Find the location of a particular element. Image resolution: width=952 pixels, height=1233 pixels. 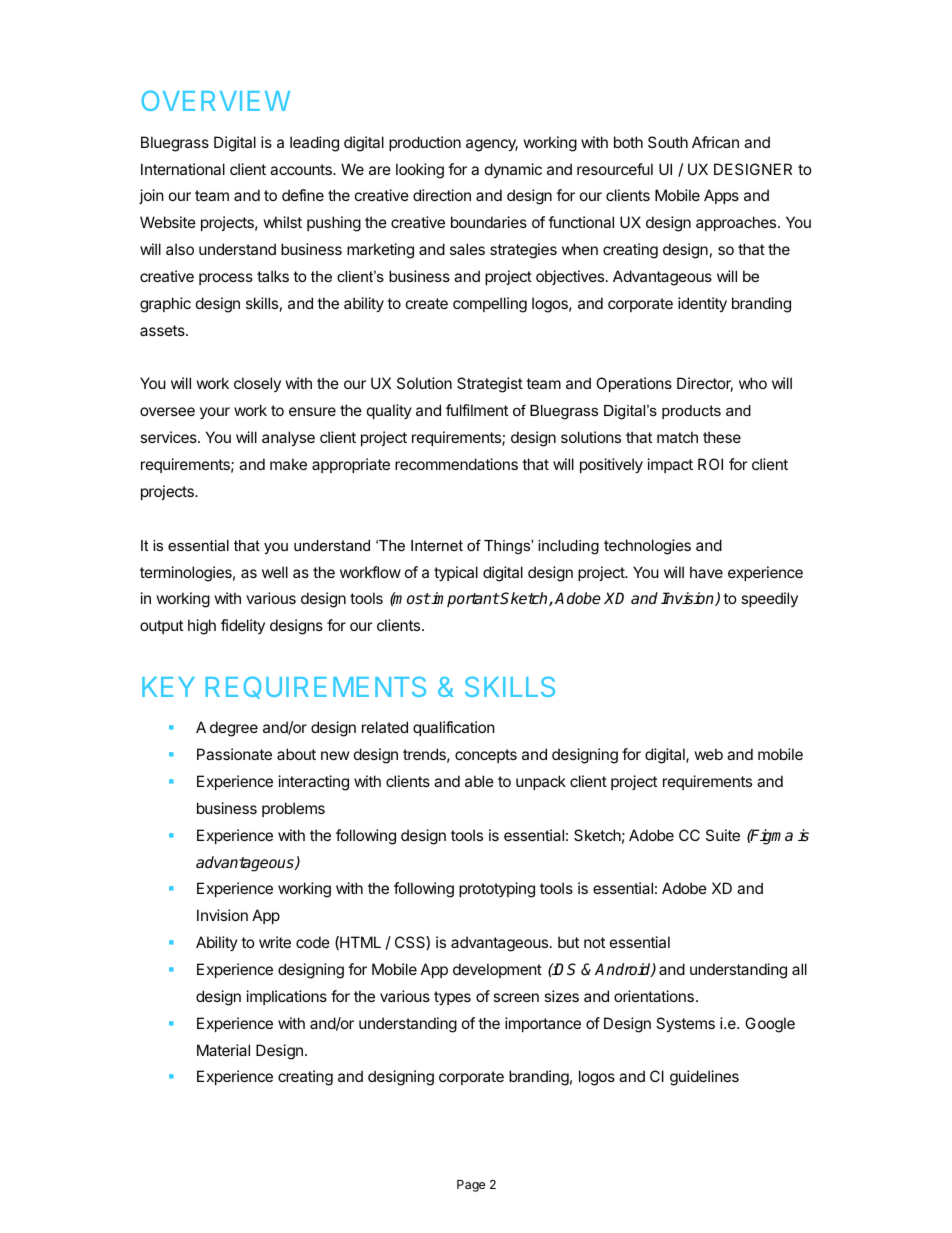

Material is located at coordinates (223, 1050).
